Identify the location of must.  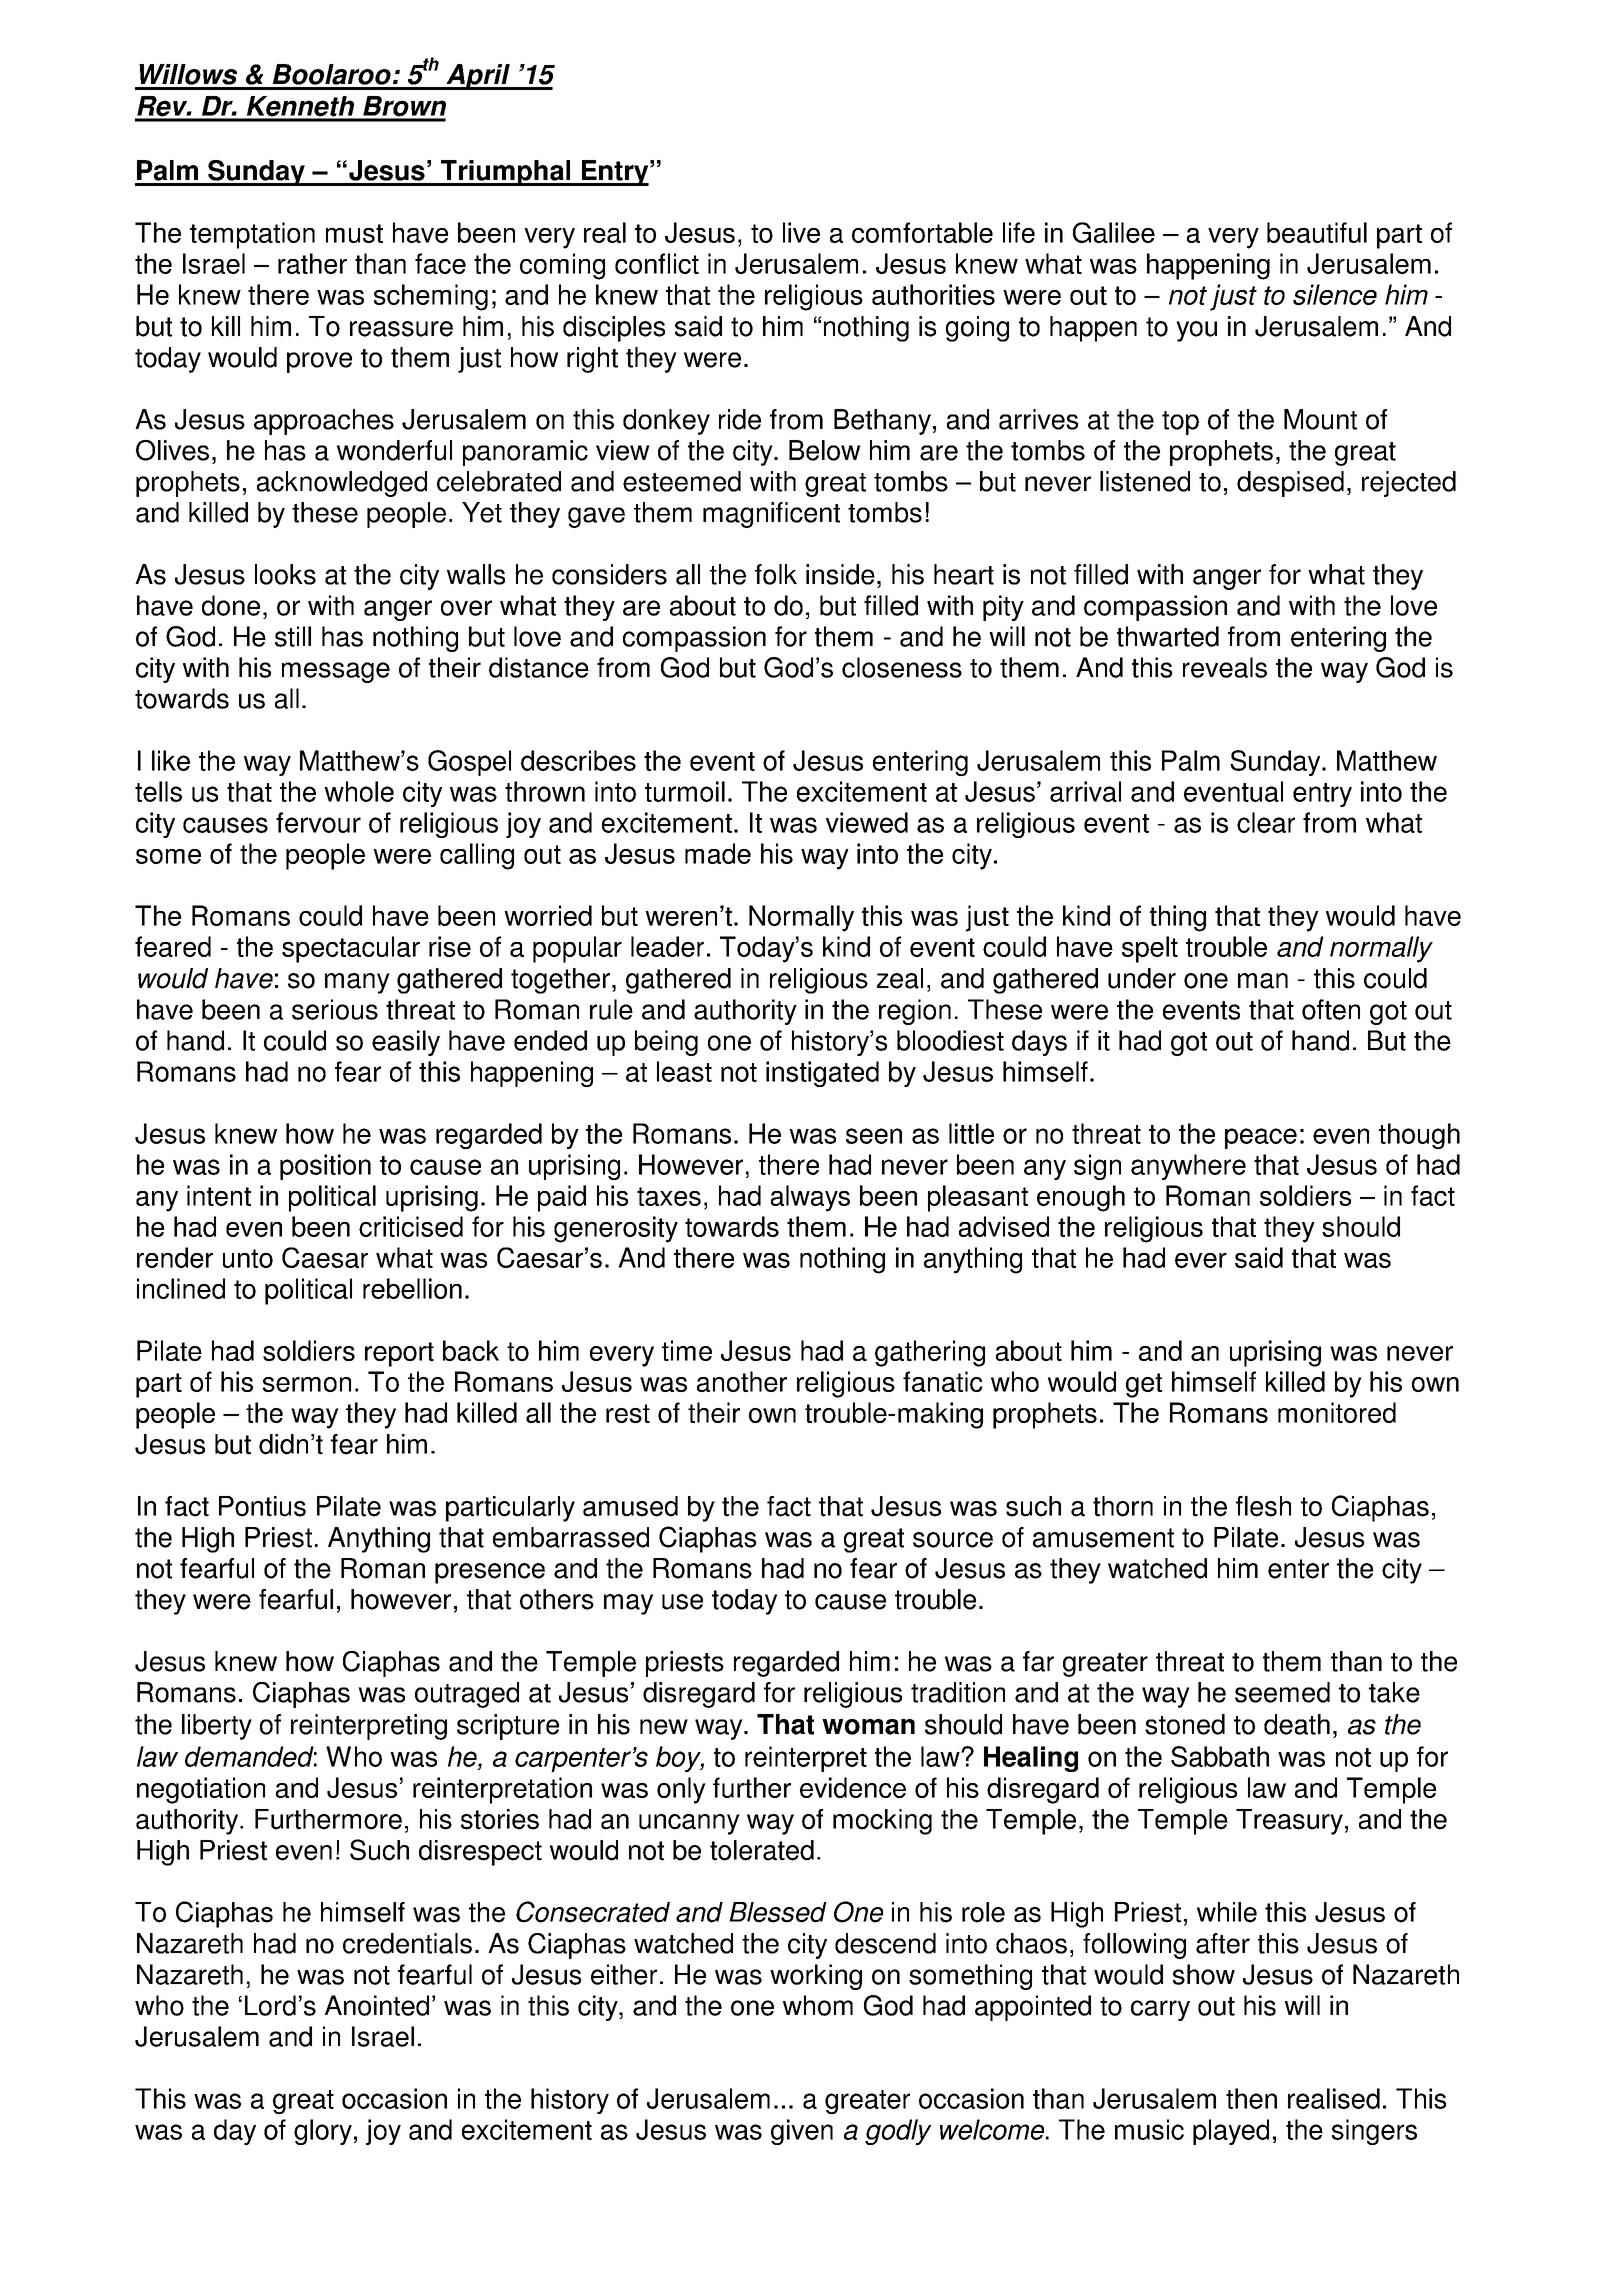
(354, 233).
